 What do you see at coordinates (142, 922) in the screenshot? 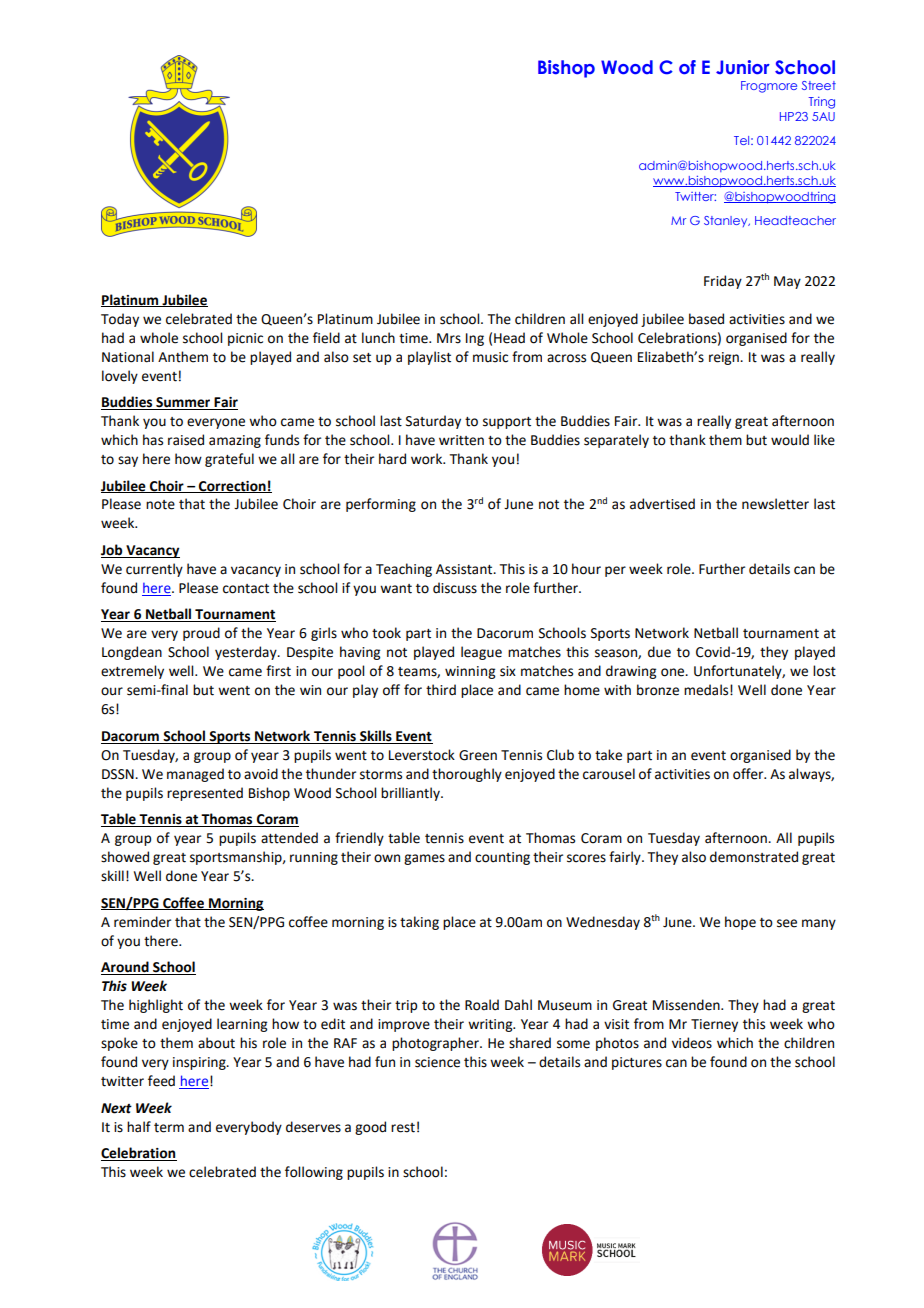
I see `reminder` at bounding box center [142, 922].
